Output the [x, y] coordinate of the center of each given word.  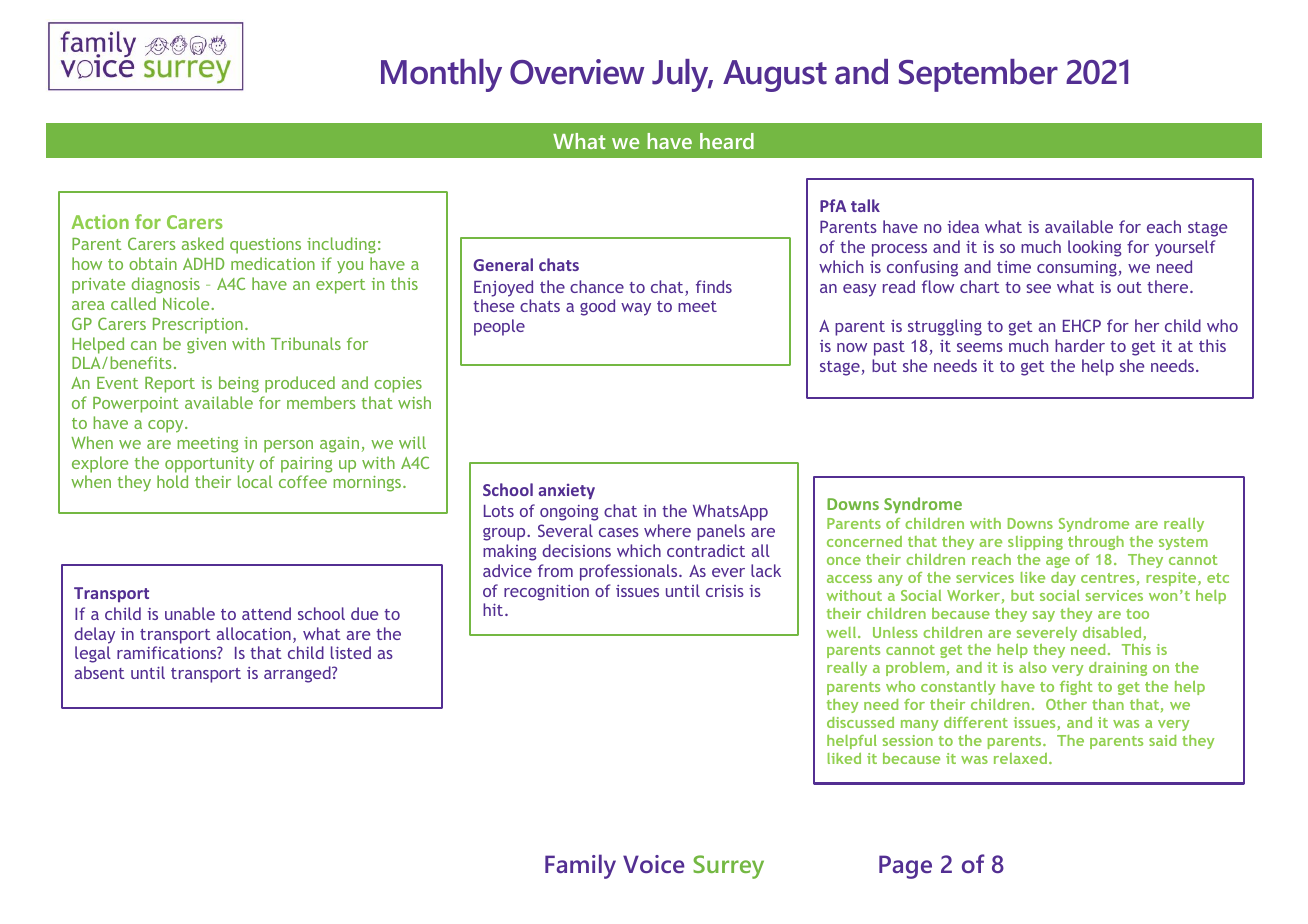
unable [190, 613]
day [1063, 579]
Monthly [441, 75]
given [206, 346]
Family [580, 866]
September [978, 75]
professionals [630, 572]
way [636, 309]
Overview [577, 72]
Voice [654, 864]
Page [905, 867]
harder [1080, 345]
